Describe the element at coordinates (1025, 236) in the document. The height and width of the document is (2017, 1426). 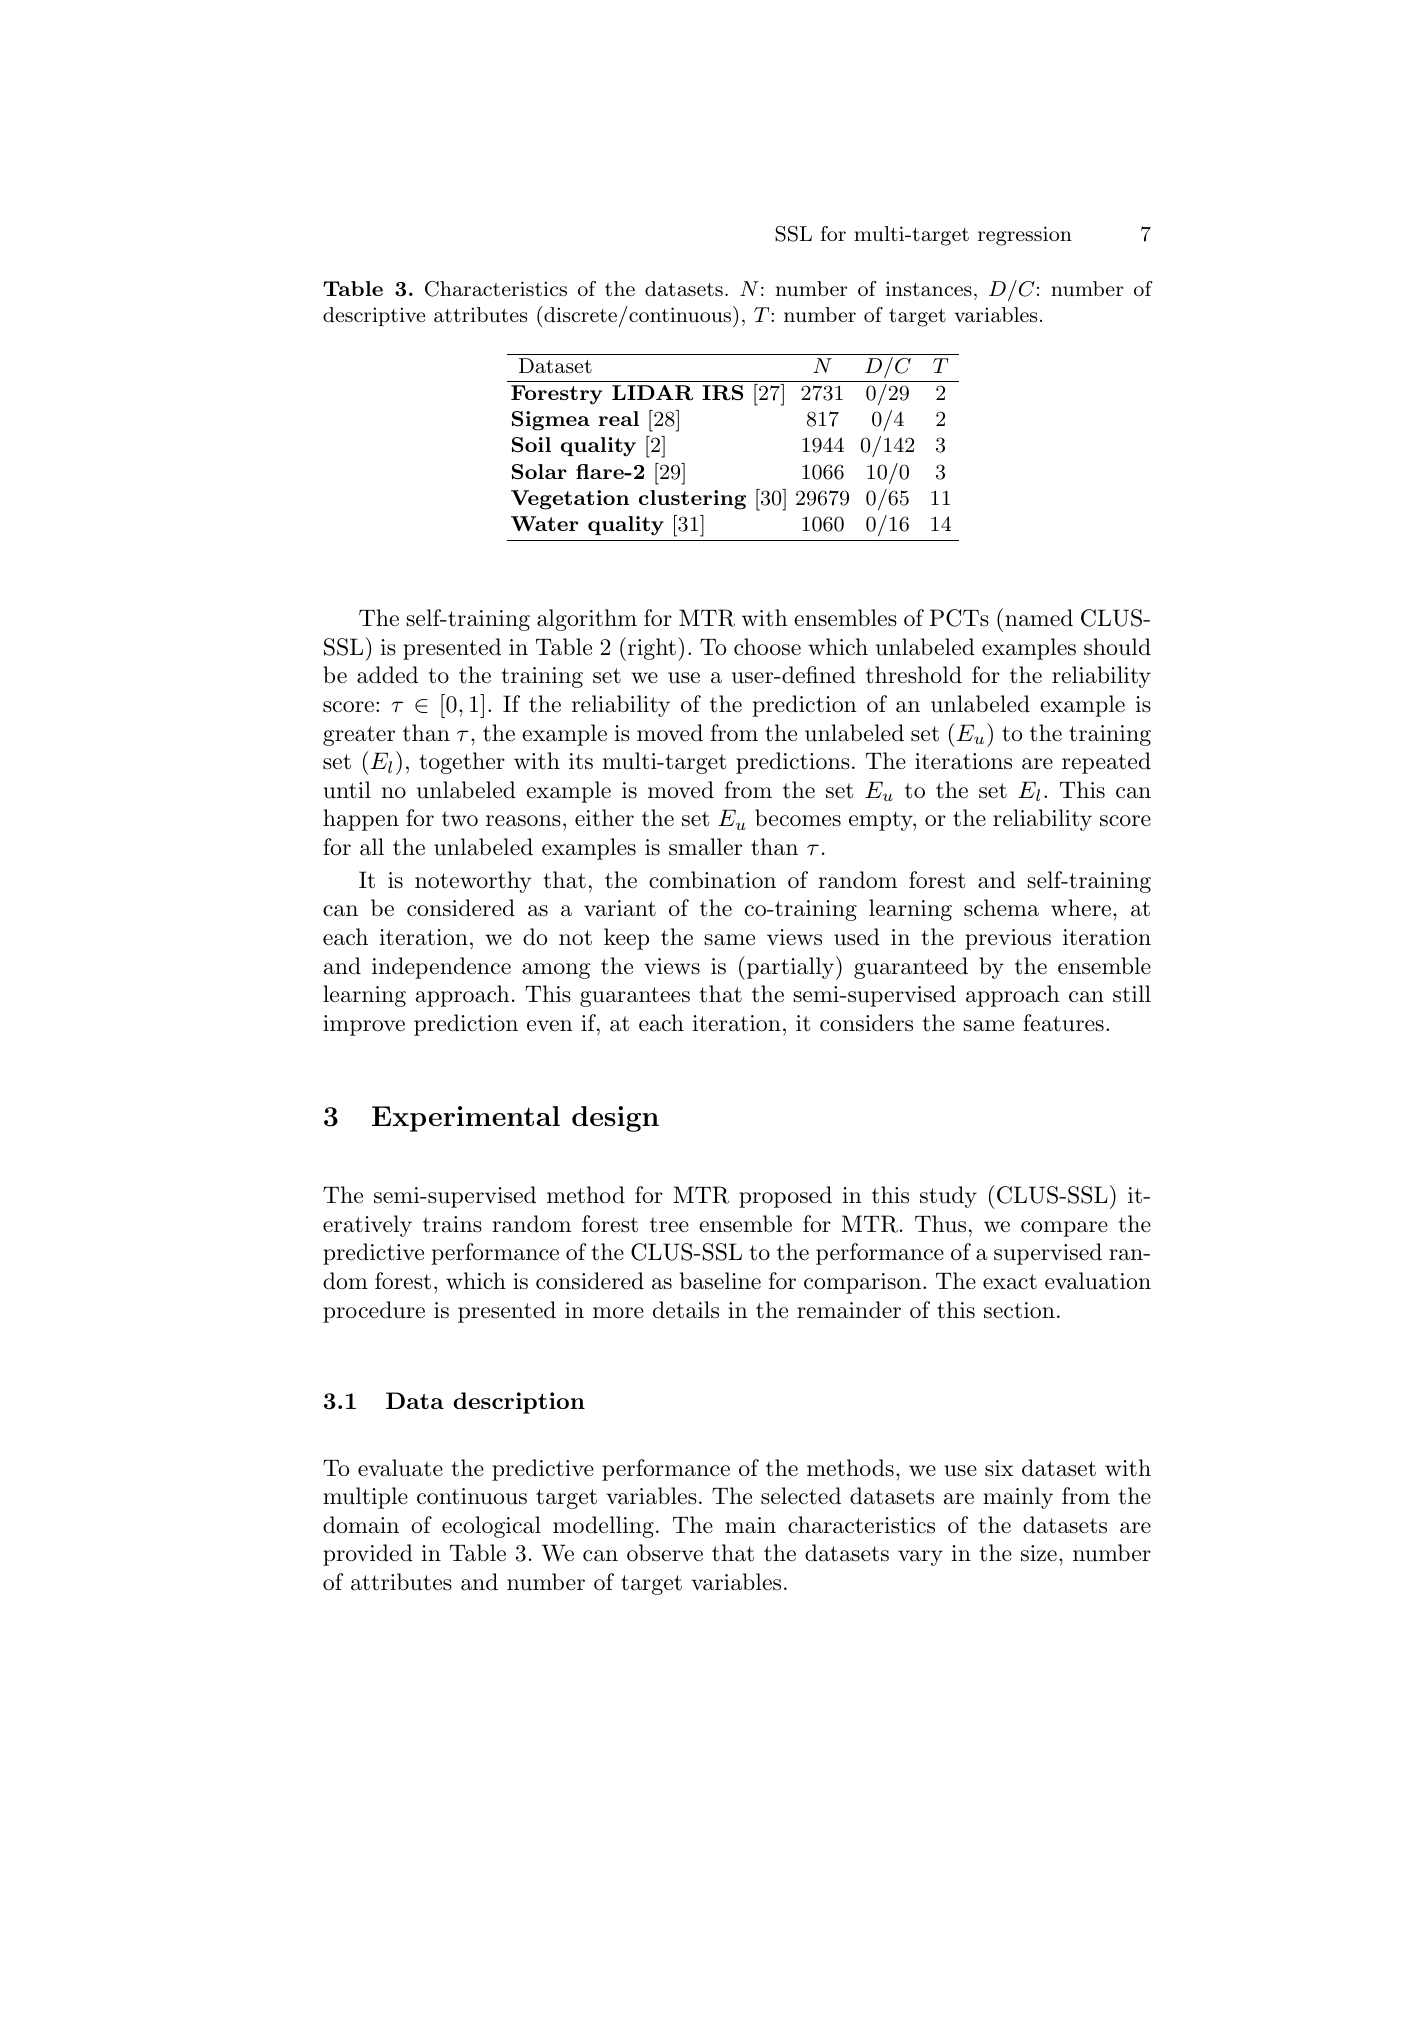
I see `regression` at that location.
